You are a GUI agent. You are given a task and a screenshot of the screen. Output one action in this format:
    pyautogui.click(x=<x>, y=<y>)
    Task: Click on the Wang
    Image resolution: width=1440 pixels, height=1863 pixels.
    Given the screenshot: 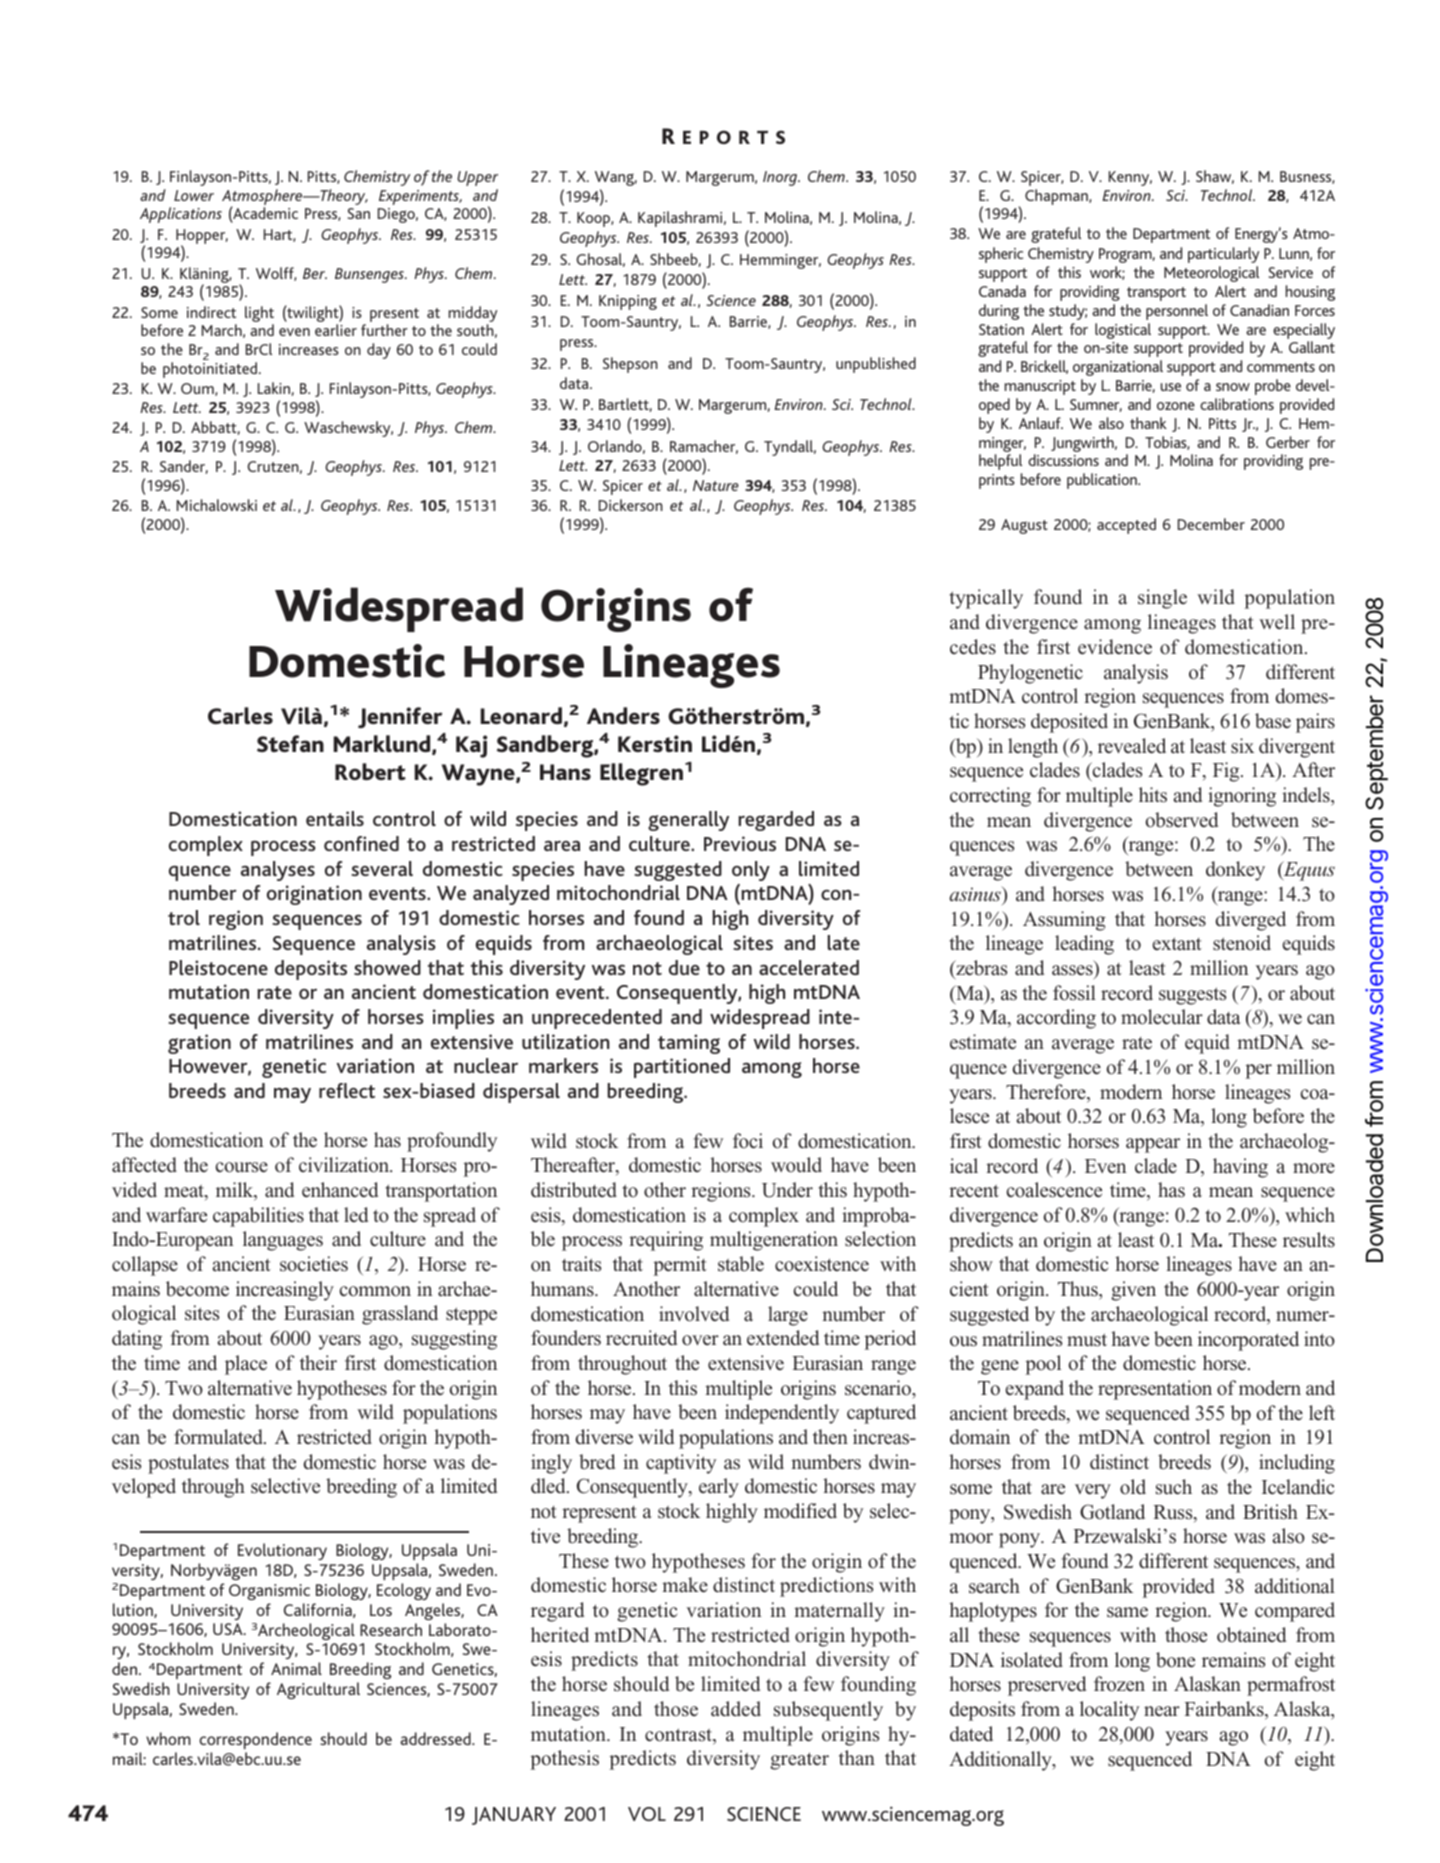 What is the action you would take?
    pyautogui.click(x=616, y=178)
